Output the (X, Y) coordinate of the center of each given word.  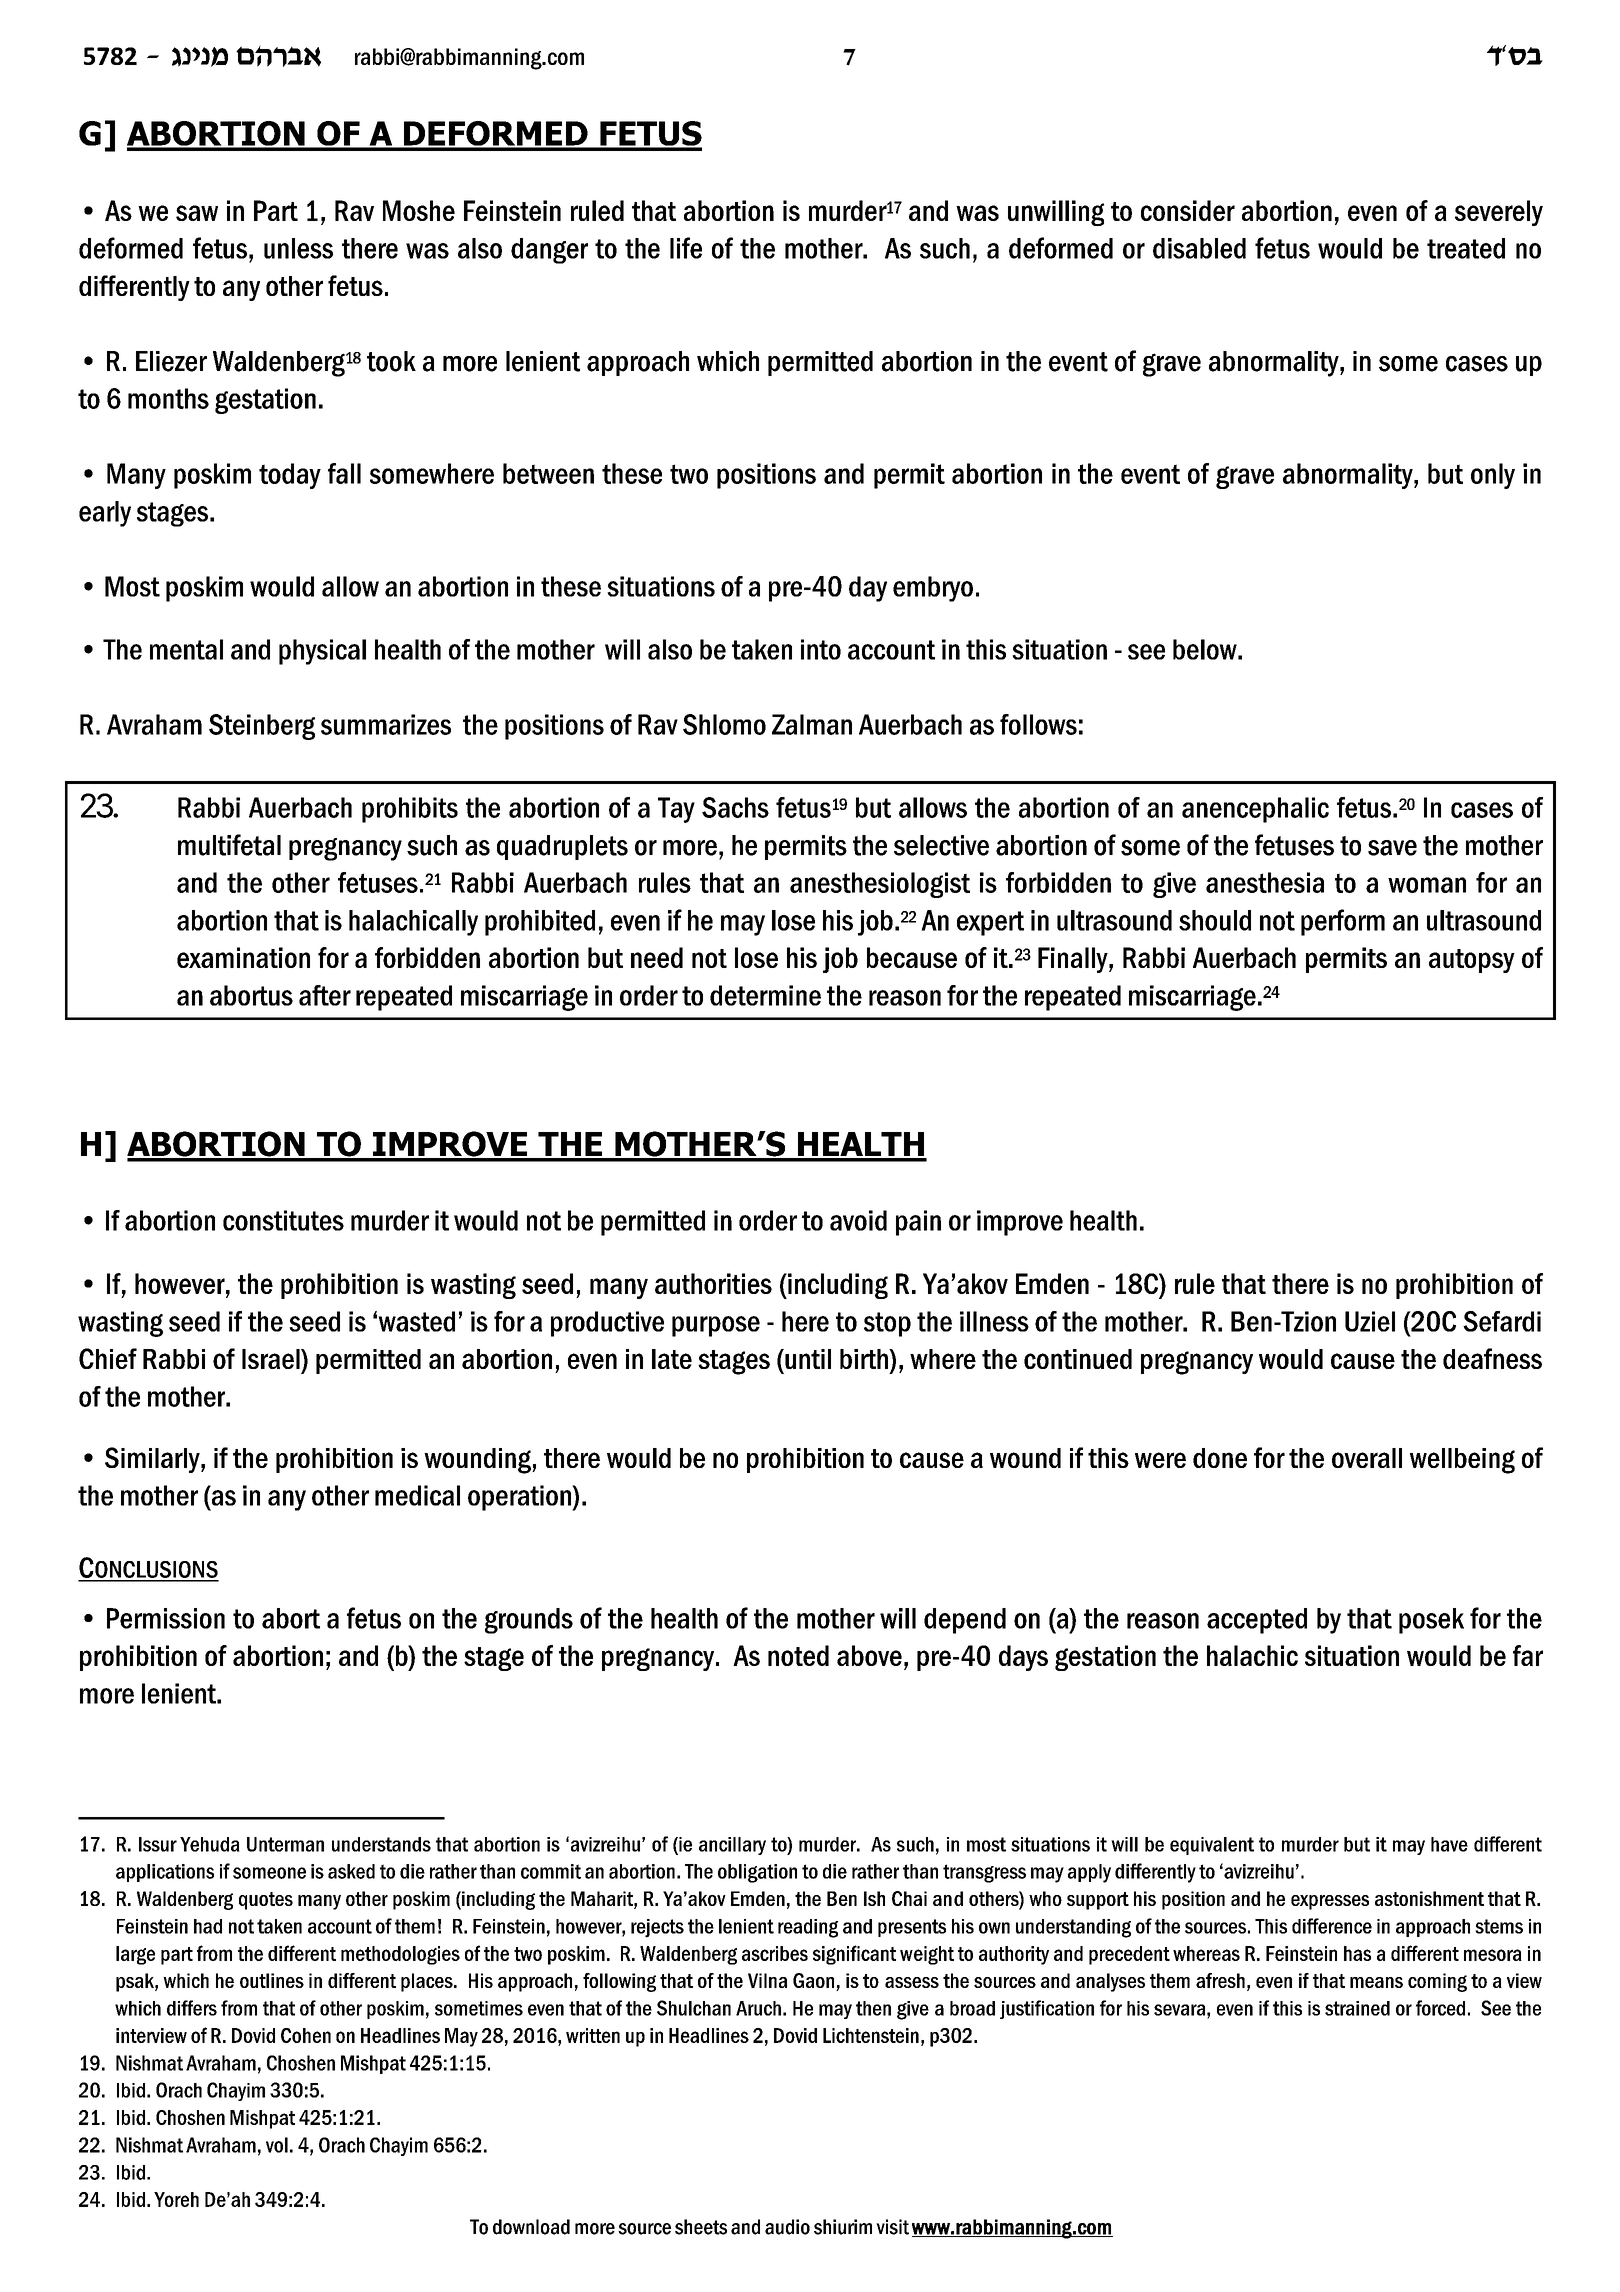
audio (787, 2227)
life (686, 248)
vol (277, 2145)
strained (1357, 2008)
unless (298, 248)
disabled (1199, 248)
